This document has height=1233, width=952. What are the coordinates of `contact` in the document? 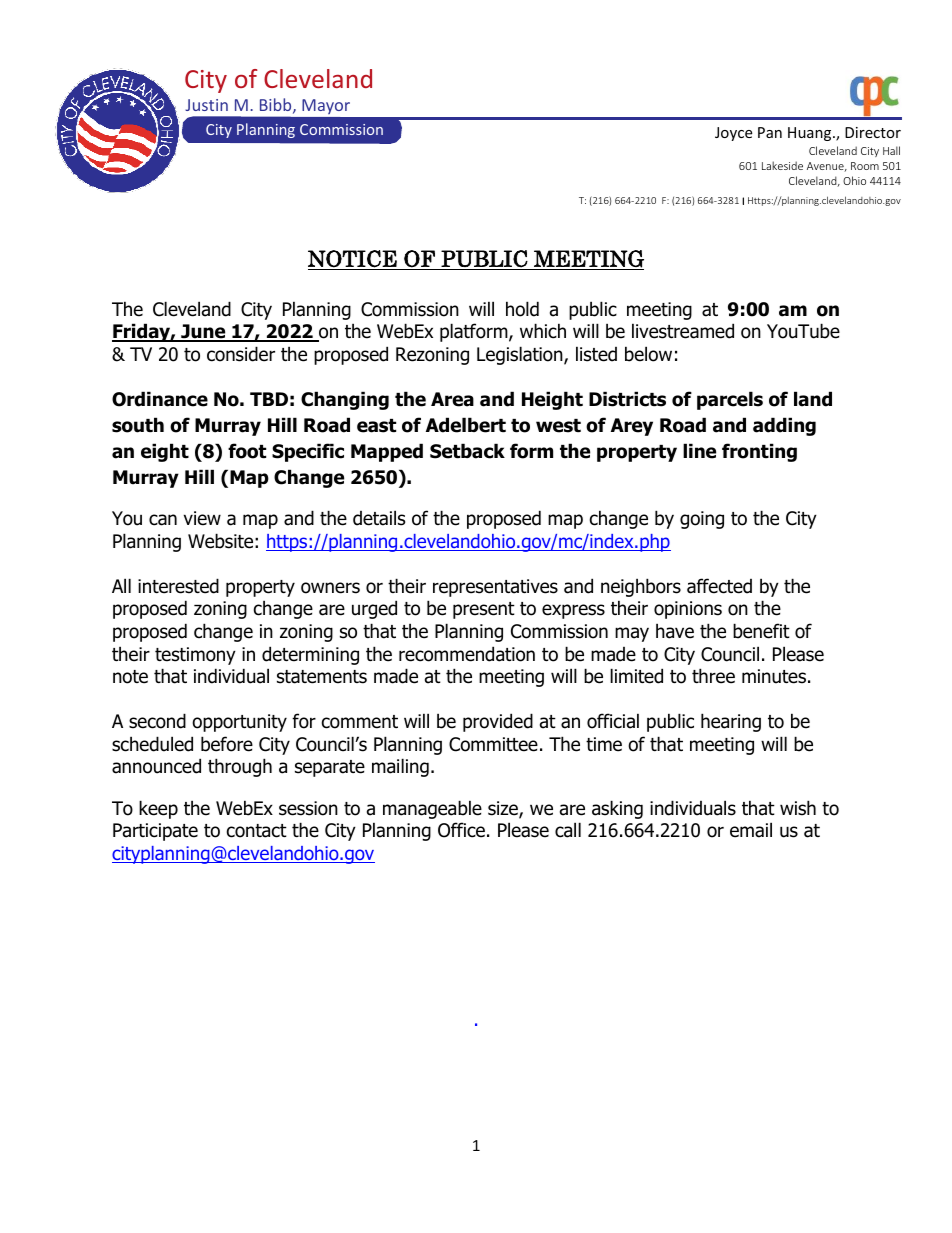 It's located at (257, 831).
